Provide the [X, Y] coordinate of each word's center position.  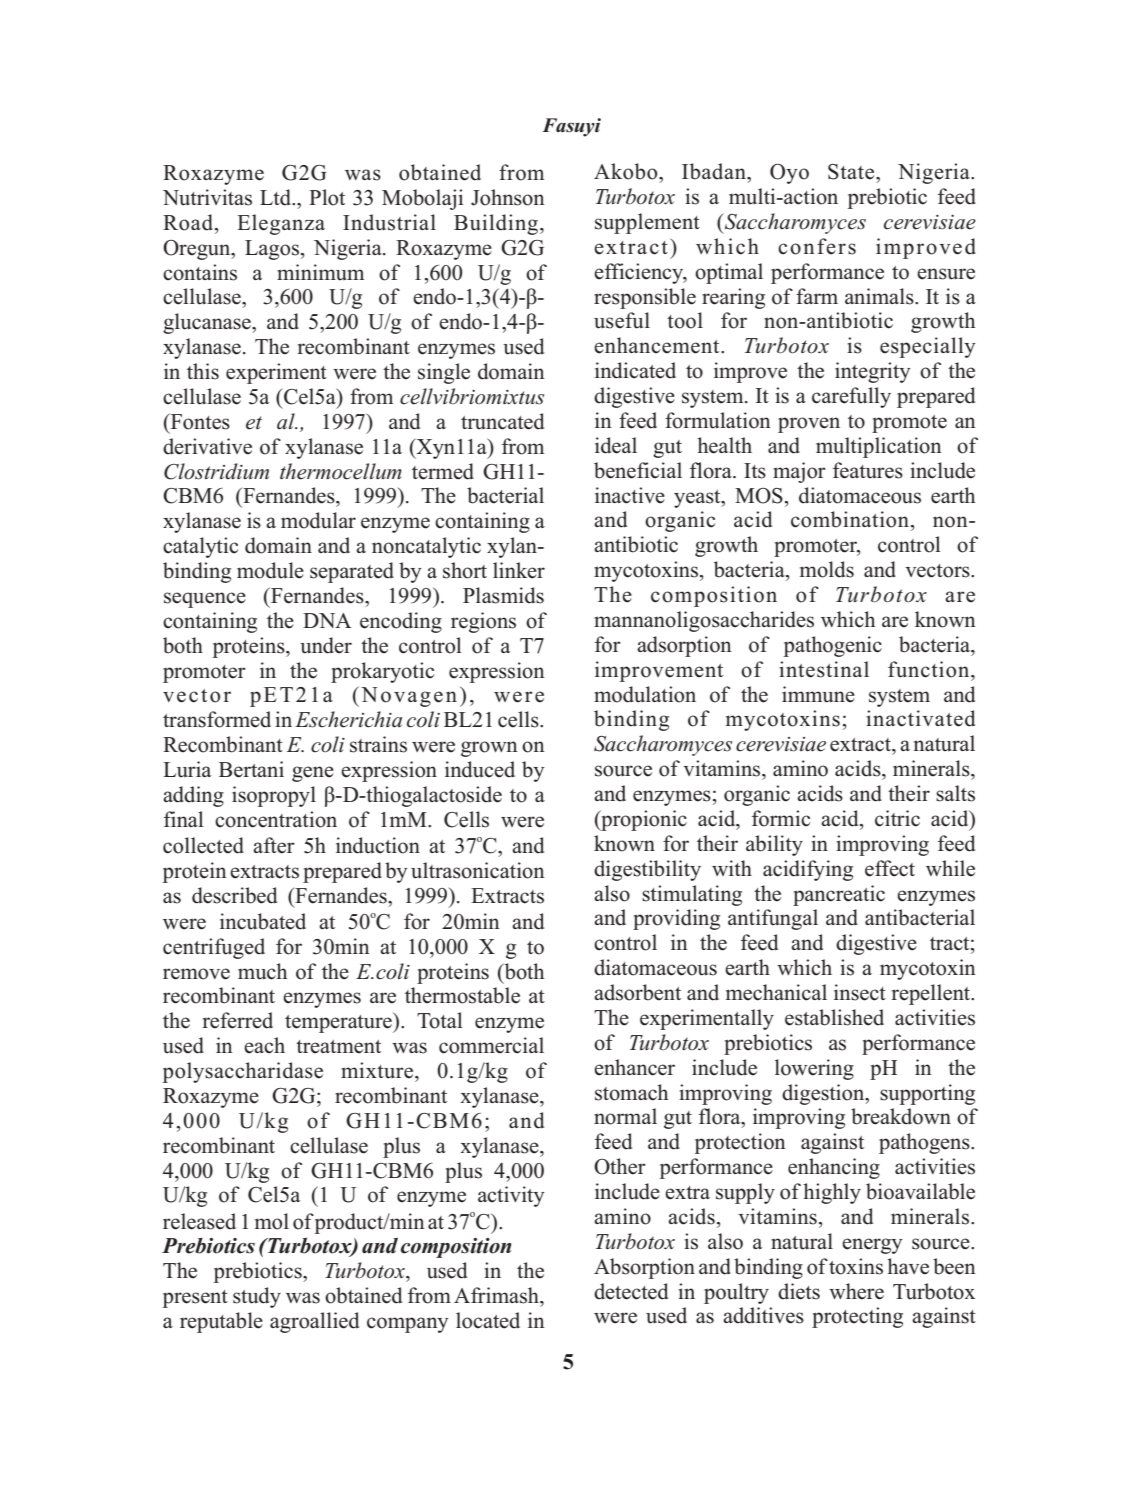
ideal [616, 445]
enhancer [634, 1067]
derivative [207, 446]
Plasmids [503, 595]
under [326, 645]
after [274, 845]
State [852, 172]
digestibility [647, 870]
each [264, 1045]
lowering [814, 1069]
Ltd [277, 197]
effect [890, 868]
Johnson [508, 197]
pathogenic [833, 646]
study [257, 1297]
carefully [851, 397]
